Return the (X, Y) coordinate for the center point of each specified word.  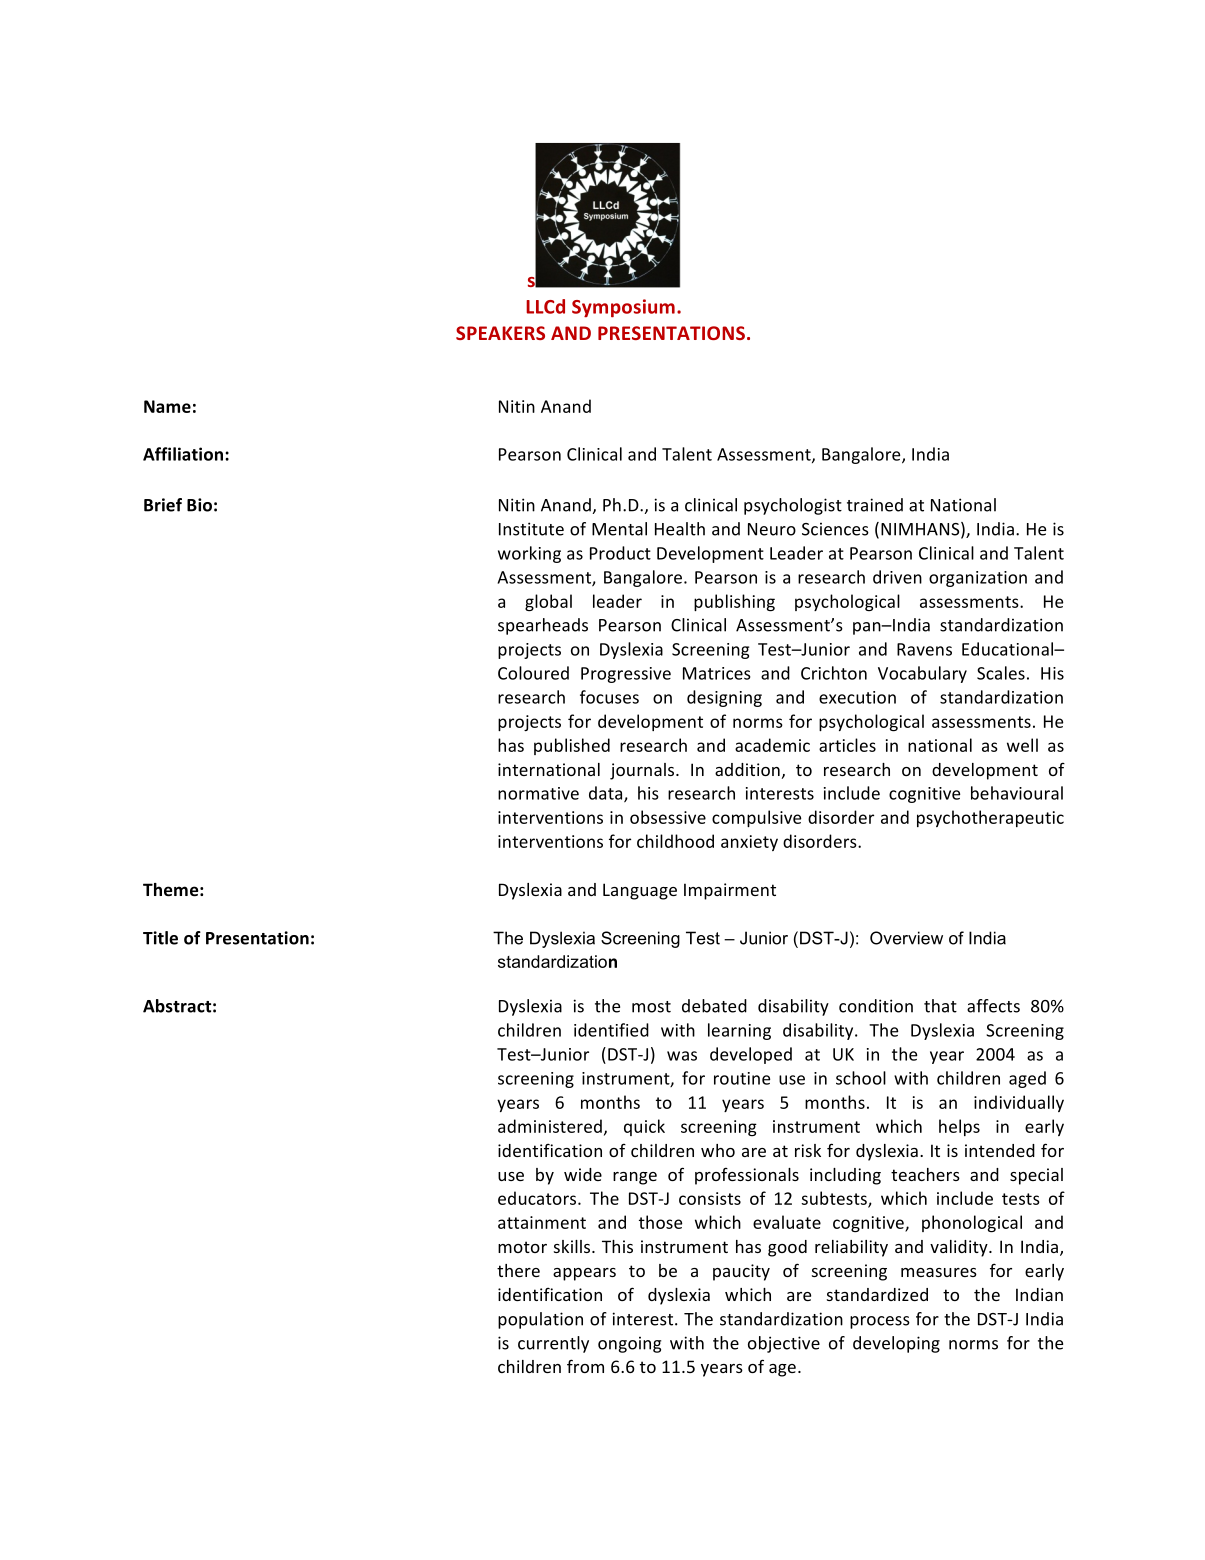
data (607, 794)
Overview (906, 938)
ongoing (629, 1345)
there (518, 1270)
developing (896, 1344)
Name (167, 406)
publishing (734, 603)
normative (538, 793)
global (548, 602)
